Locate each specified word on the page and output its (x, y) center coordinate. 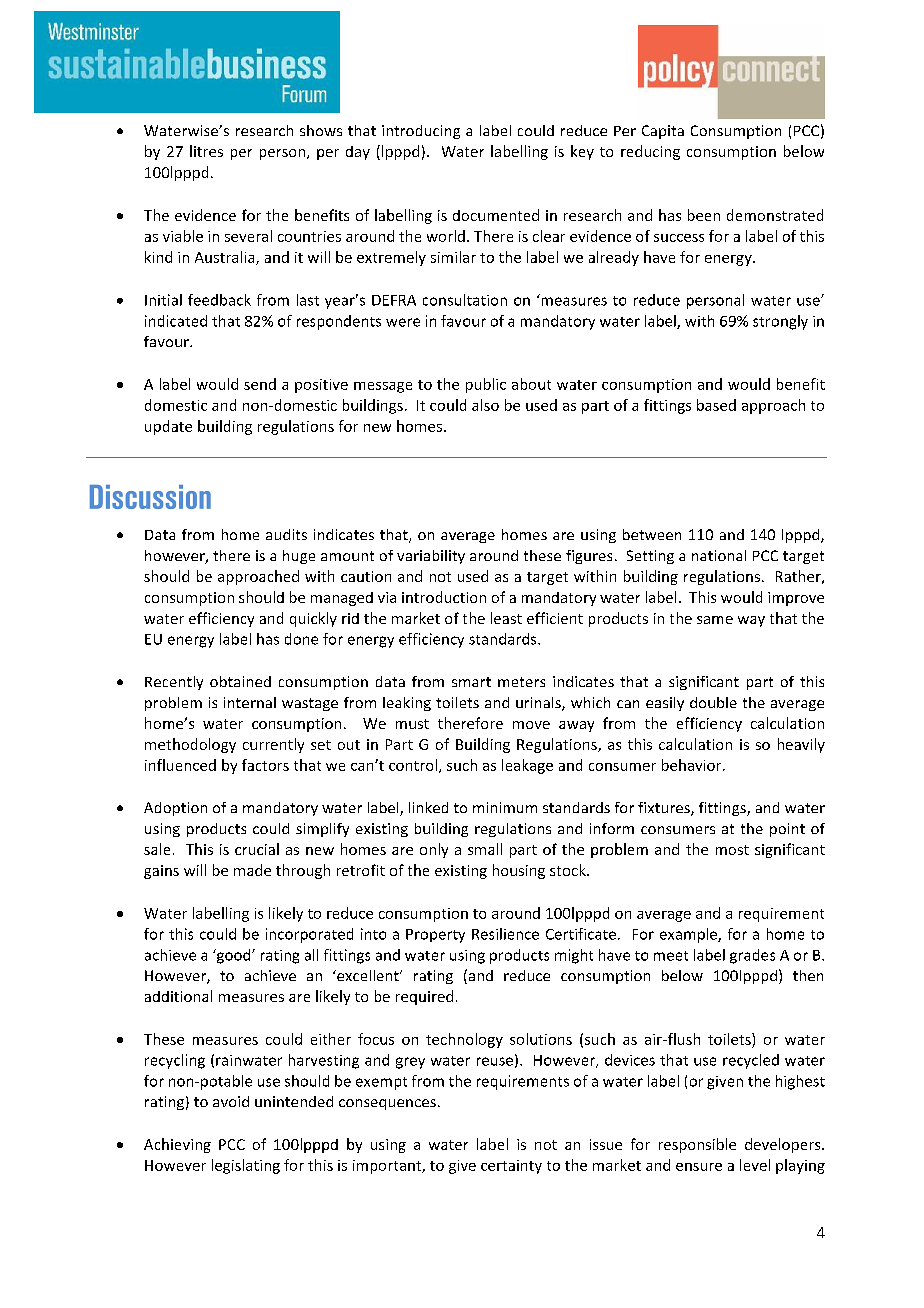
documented (496, 215)
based (716, 405)
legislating (246, 1166)
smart (471, 682)
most (732, 850)
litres (206, 151)
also (485, 405)
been (704, 215)
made (252, 870)
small (485, 849)
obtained (240, 681)
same (715, 620)
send (260, 384)
